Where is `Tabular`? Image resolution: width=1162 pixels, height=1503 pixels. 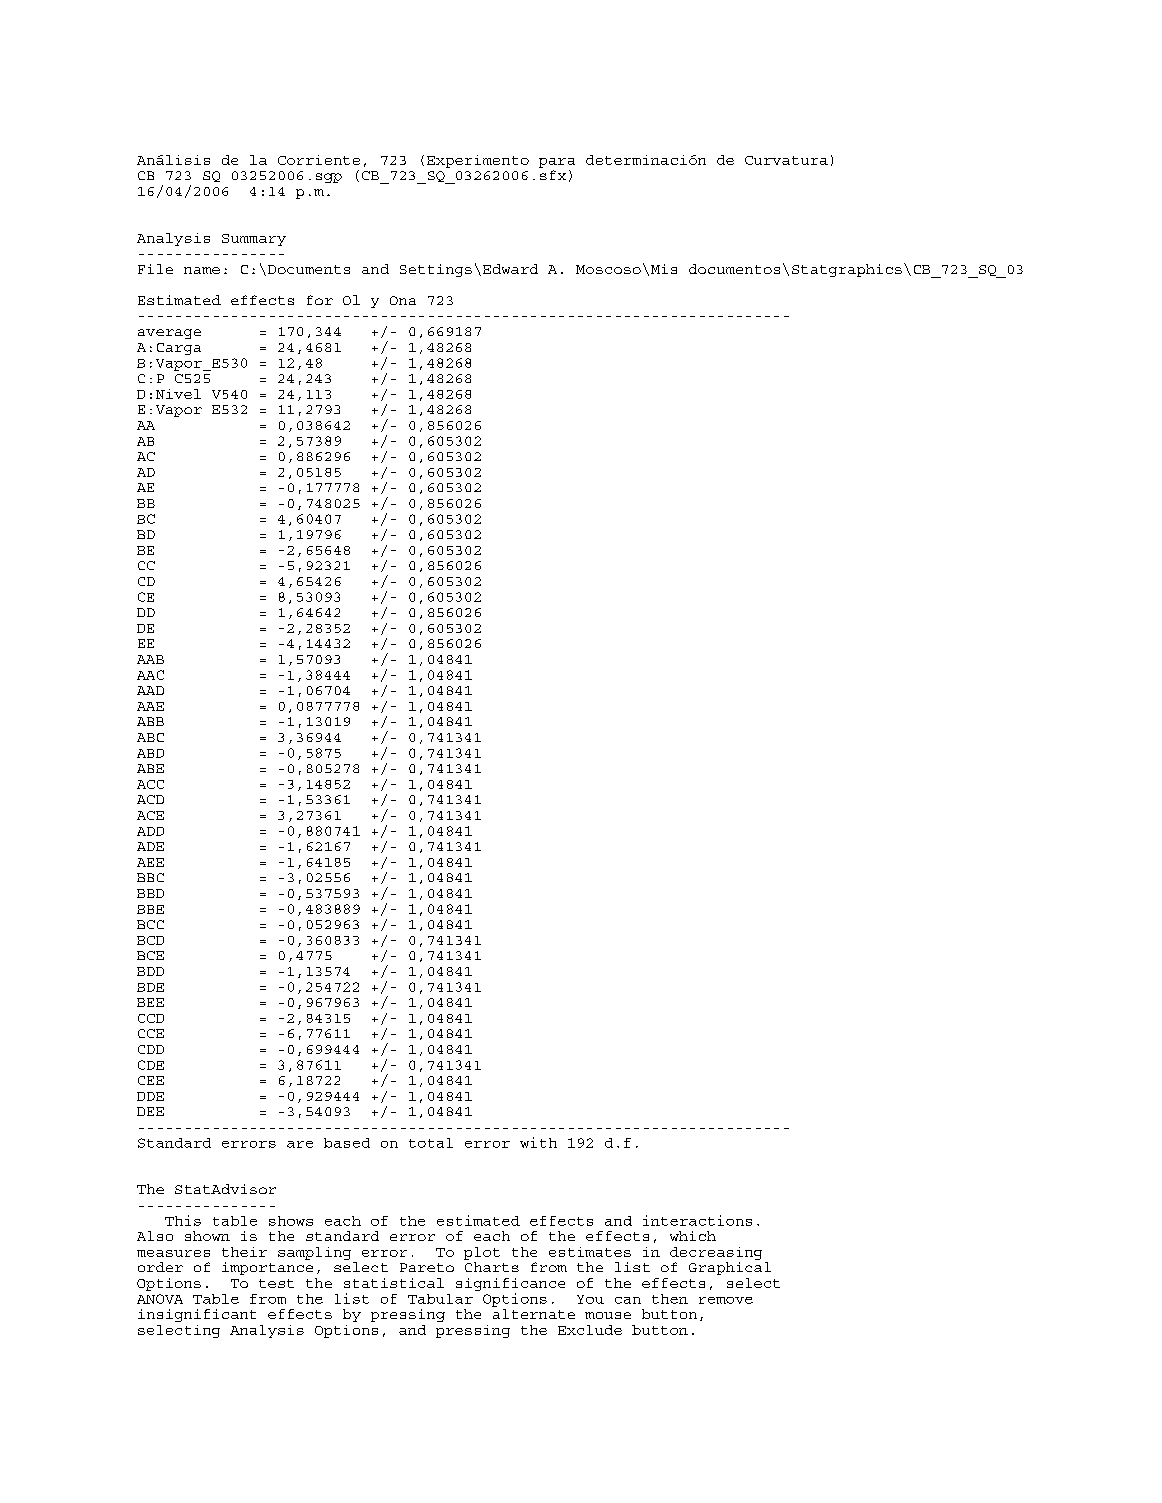
Tabular is located at coordinates (440, 1299).
